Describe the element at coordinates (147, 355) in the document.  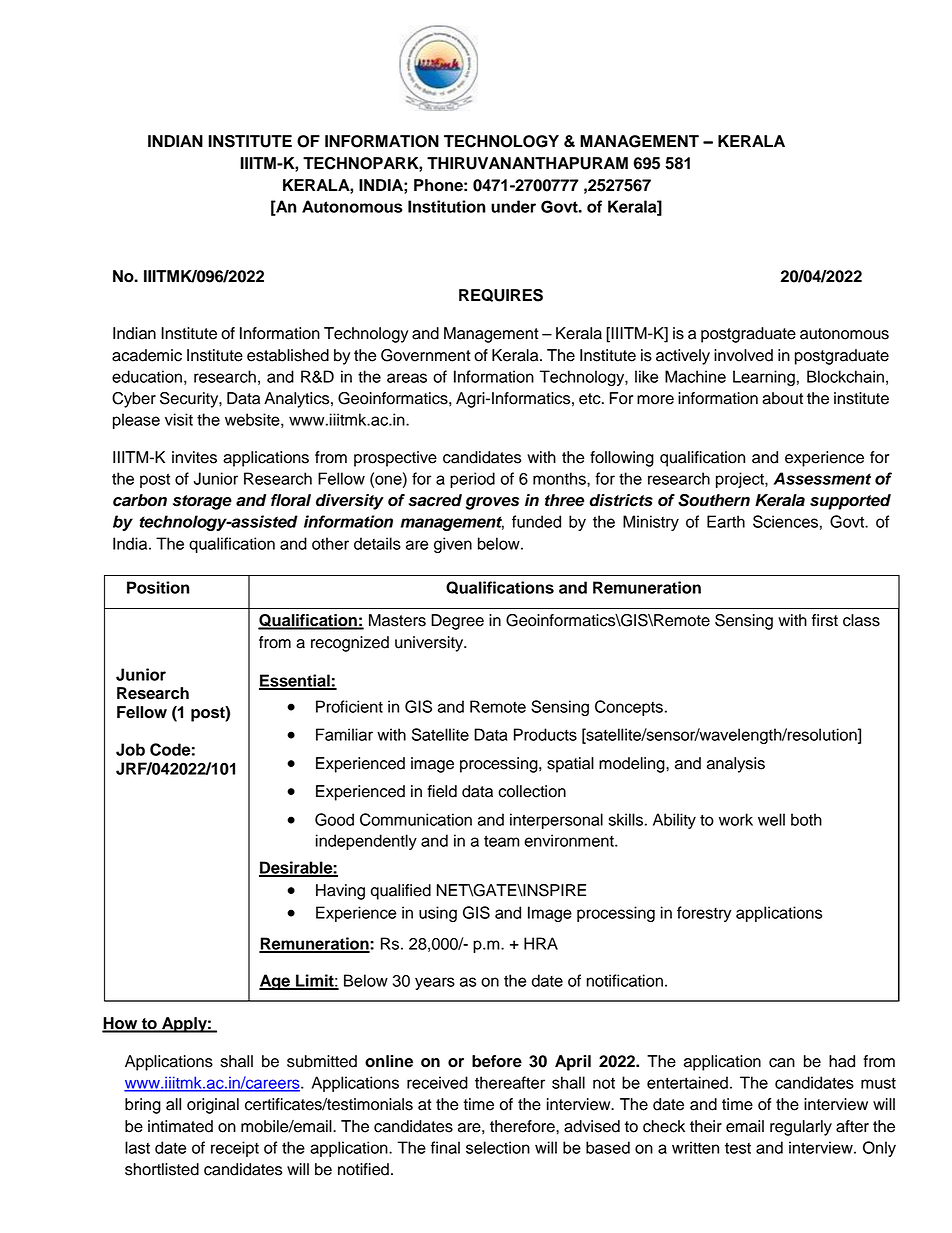
I see `academic` at that location.
